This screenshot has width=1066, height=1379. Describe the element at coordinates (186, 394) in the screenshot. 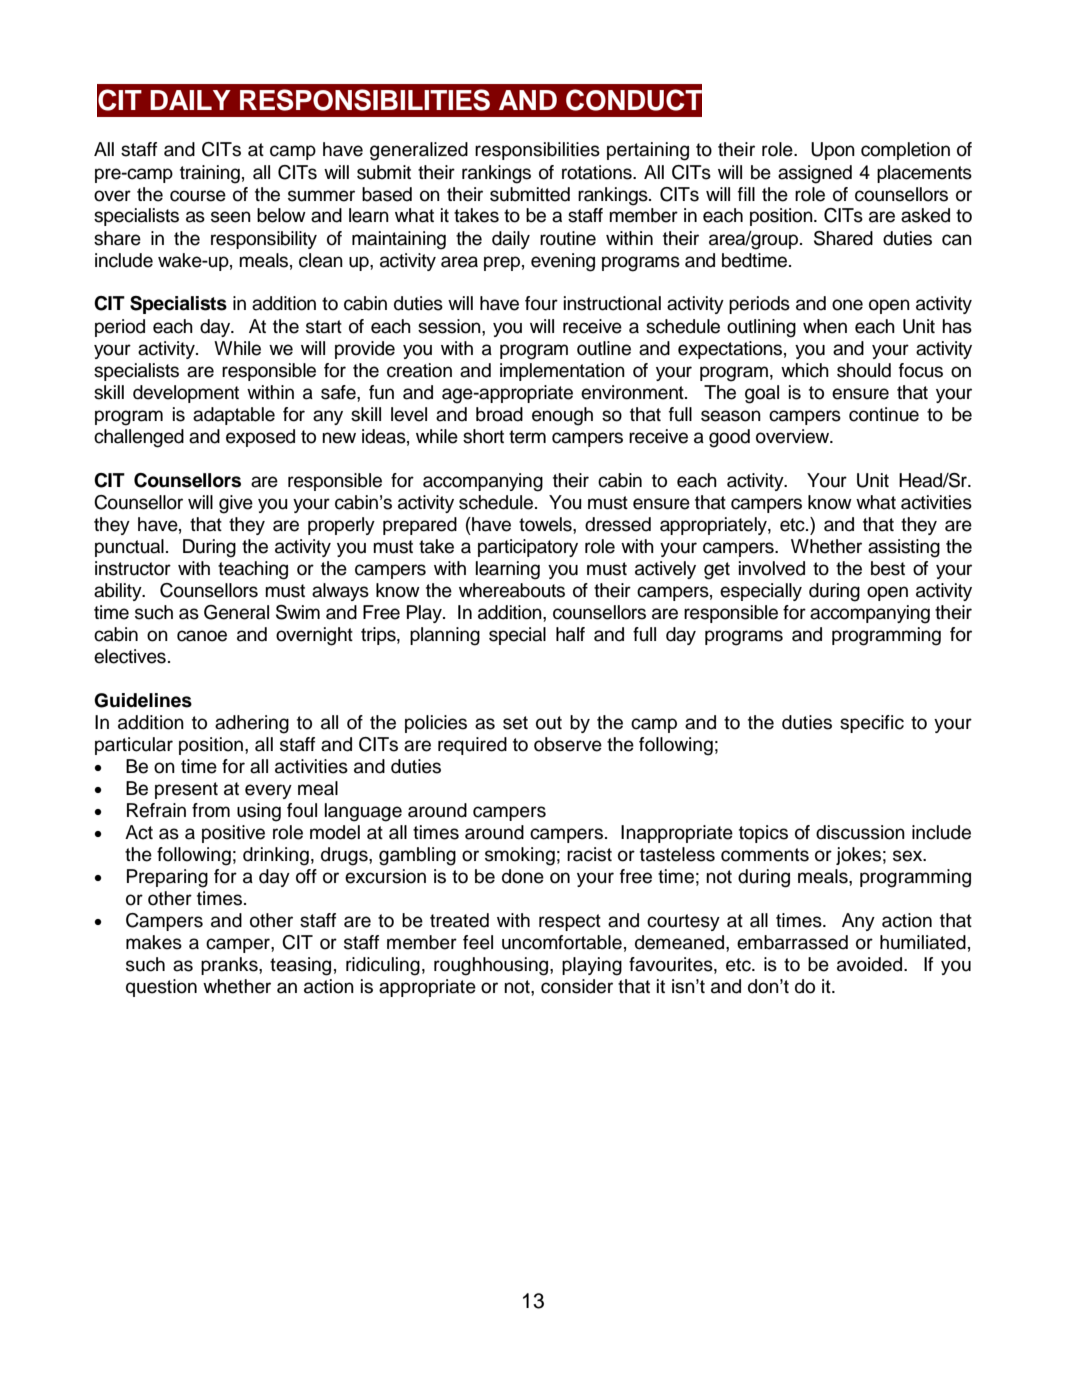

I see `development` at that location.
